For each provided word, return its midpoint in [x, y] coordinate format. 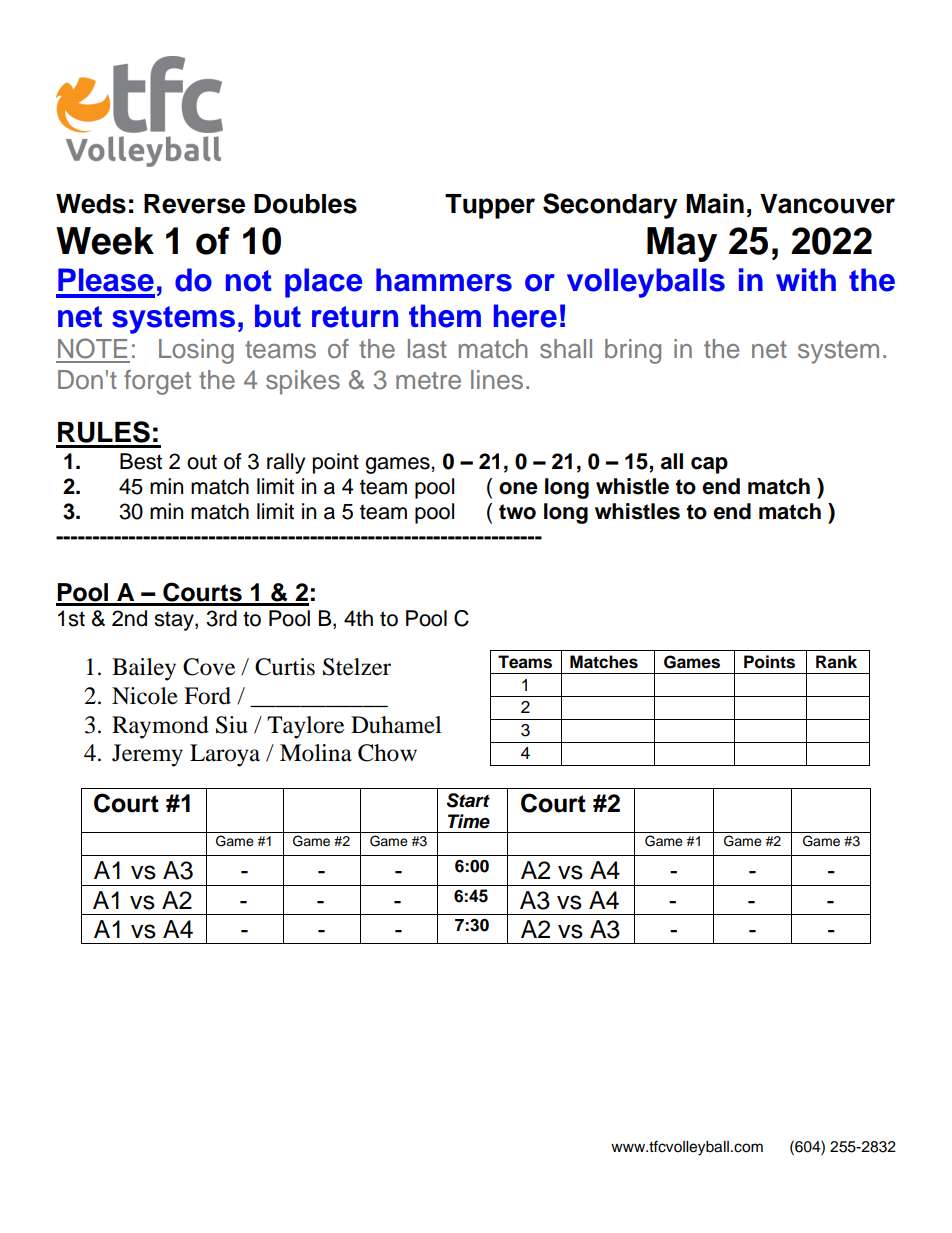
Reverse [194, 204]
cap [709, 465]
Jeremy [147, 755]
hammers [444, 280]
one [518, 488]
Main [715, 203]
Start [468, 800]
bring [633, 351]
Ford [207, 696]
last [427, 349]
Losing [196, 351]
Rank [836, 662]
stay [175, 621]
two [517, 512]
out [202, 462]
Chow [387, 753]
